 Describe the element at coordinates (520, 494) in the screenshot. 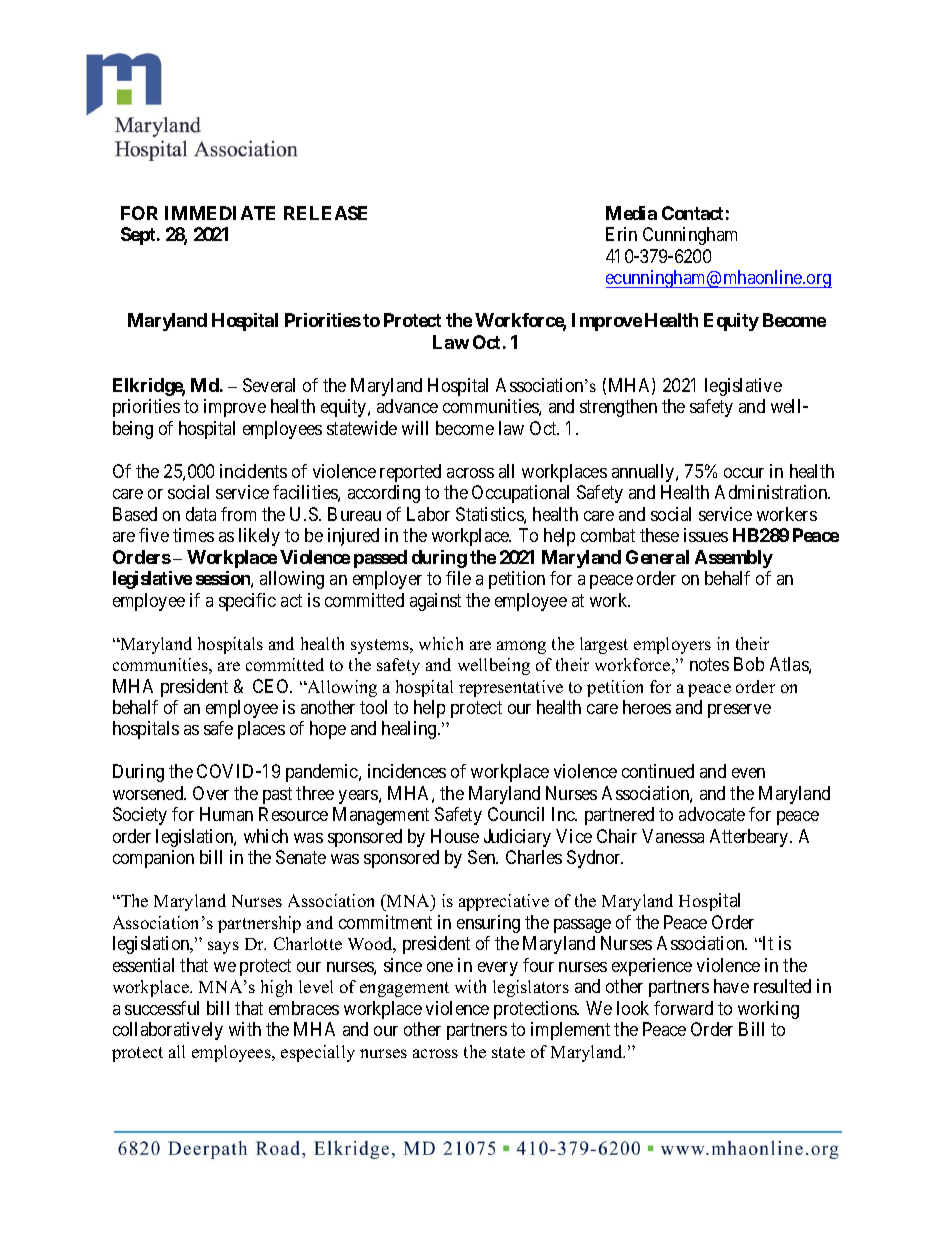

I see `Occupational` at that location.
